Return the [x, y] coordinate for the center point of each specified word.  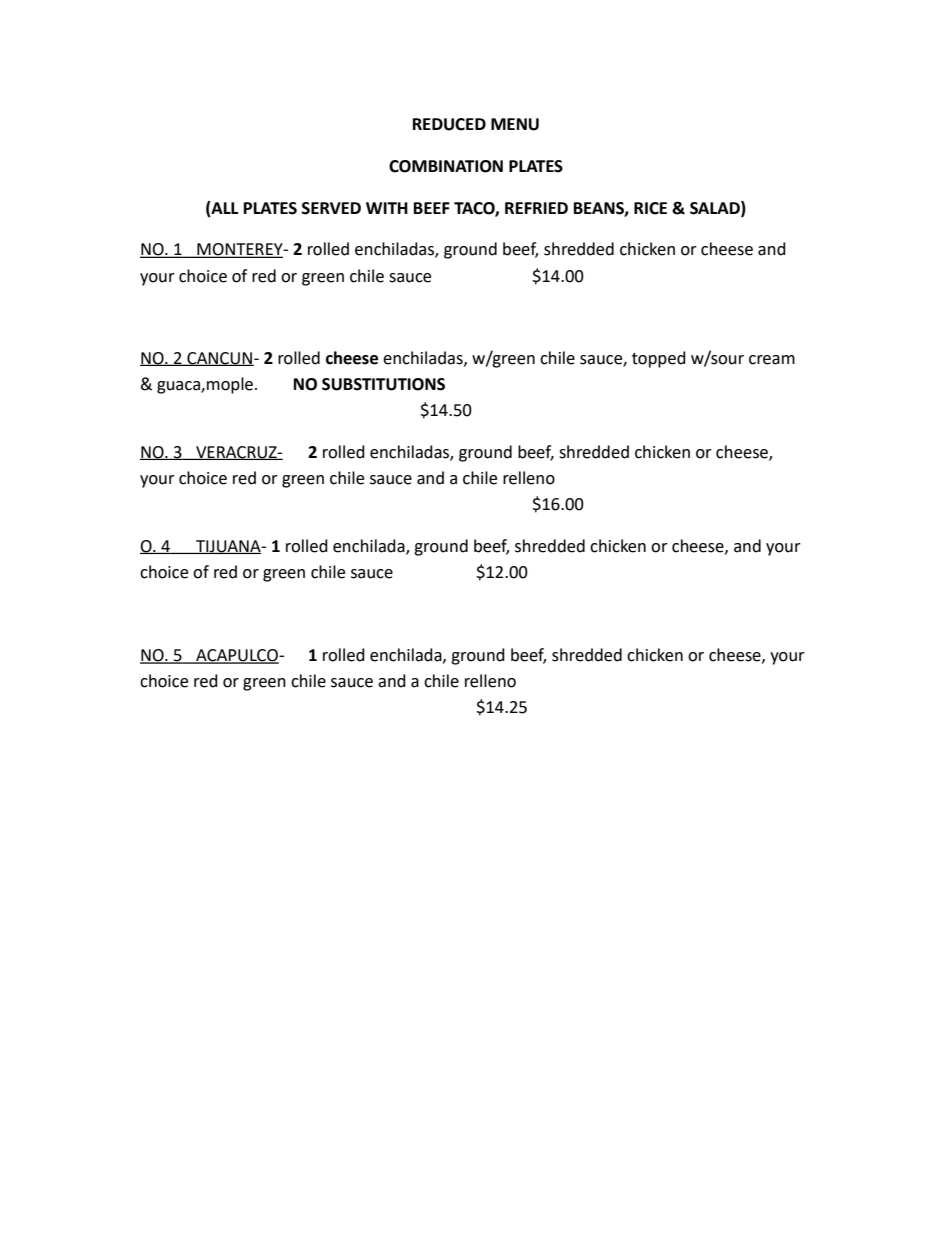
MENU [515, 124]
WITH [387, 208]
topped [659, 359]
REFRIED [536, 208]
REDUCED [449, 124]
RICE [650, 208]
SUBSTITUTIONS [383, 384]
